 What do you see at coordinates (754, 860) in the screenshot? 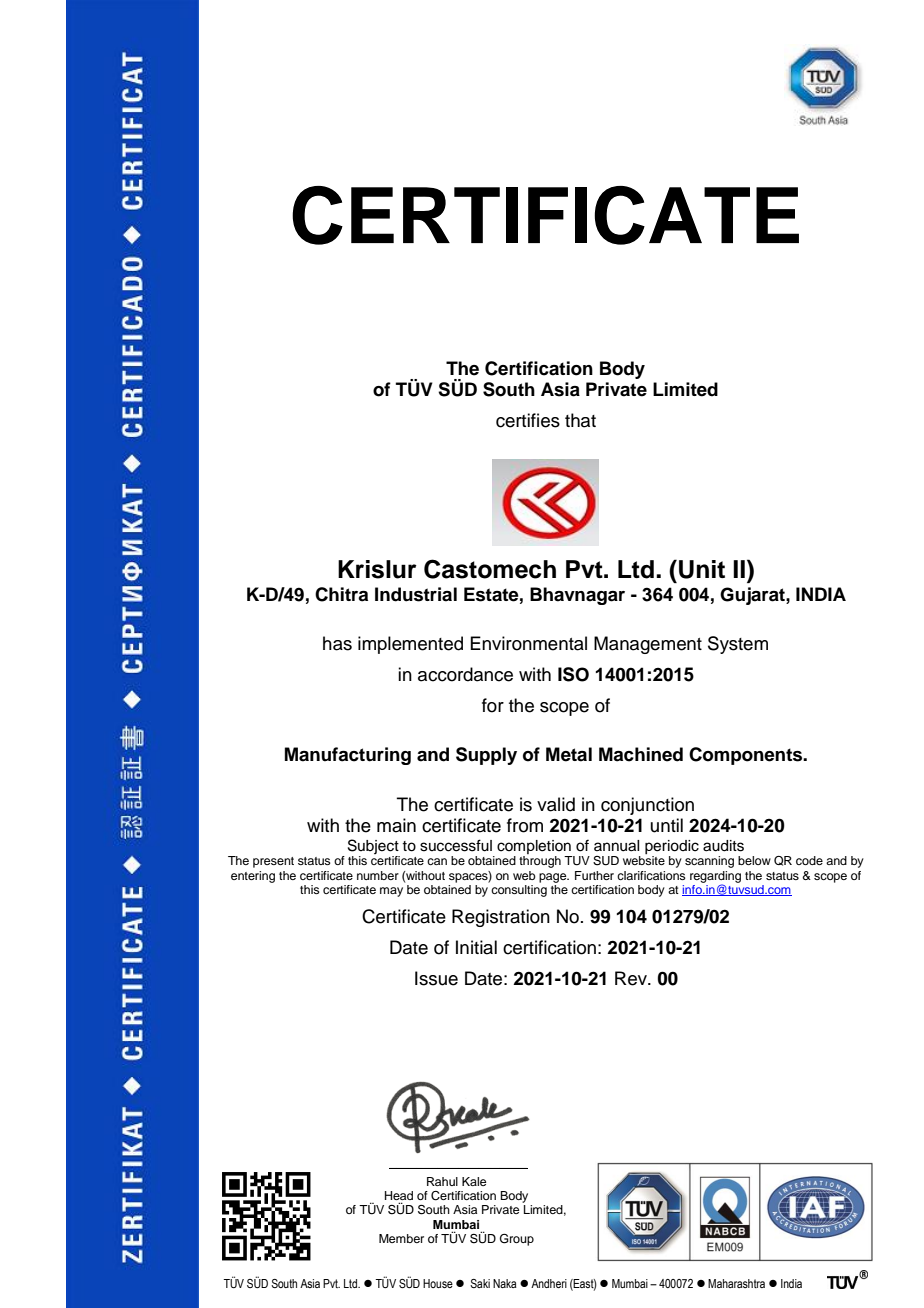
I see `below` at bounding box center [754, 860].
